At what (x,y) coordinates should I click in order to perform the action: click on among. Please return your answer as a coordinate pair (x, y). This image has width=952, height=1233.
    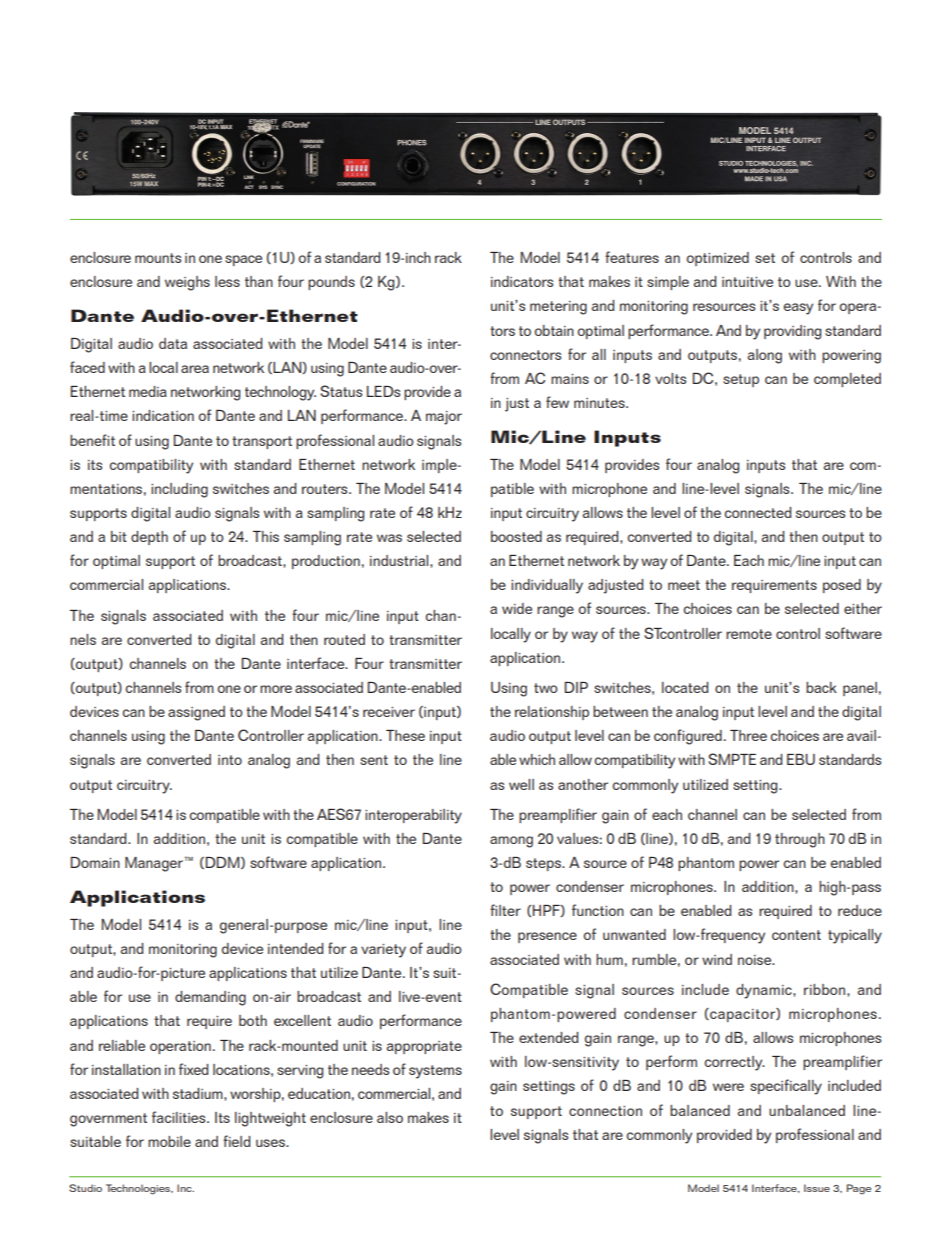
    Looking at the image, I should click on (511, 842).
